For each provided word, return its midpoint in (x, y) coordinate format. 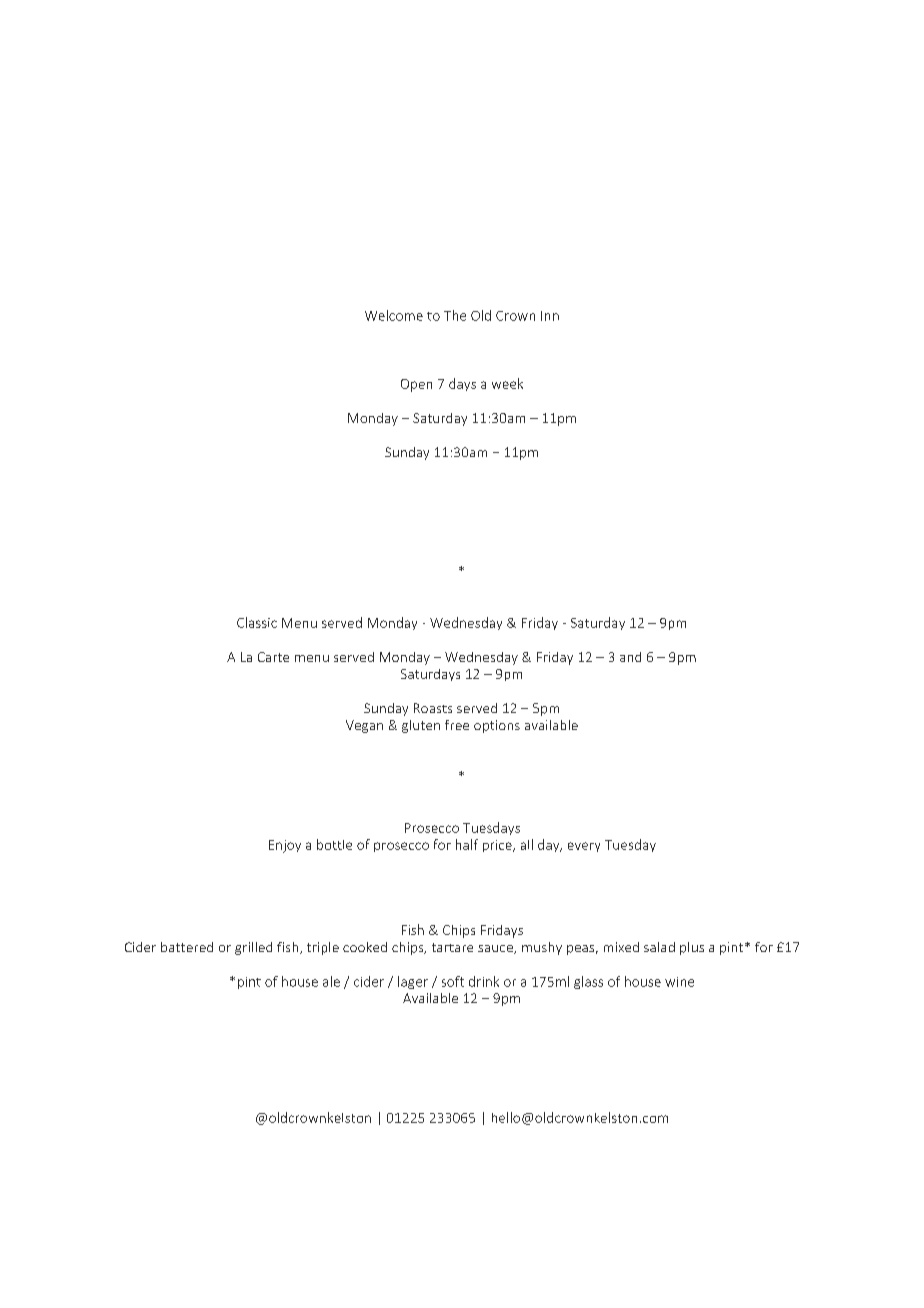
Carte (273, 657)
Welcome (394, 315)
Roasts (433, 708)
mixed (621, 947)
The (455, 315)
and (630, 657)
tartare (452, 947)
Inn (550, 316)
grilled (253, 948)
